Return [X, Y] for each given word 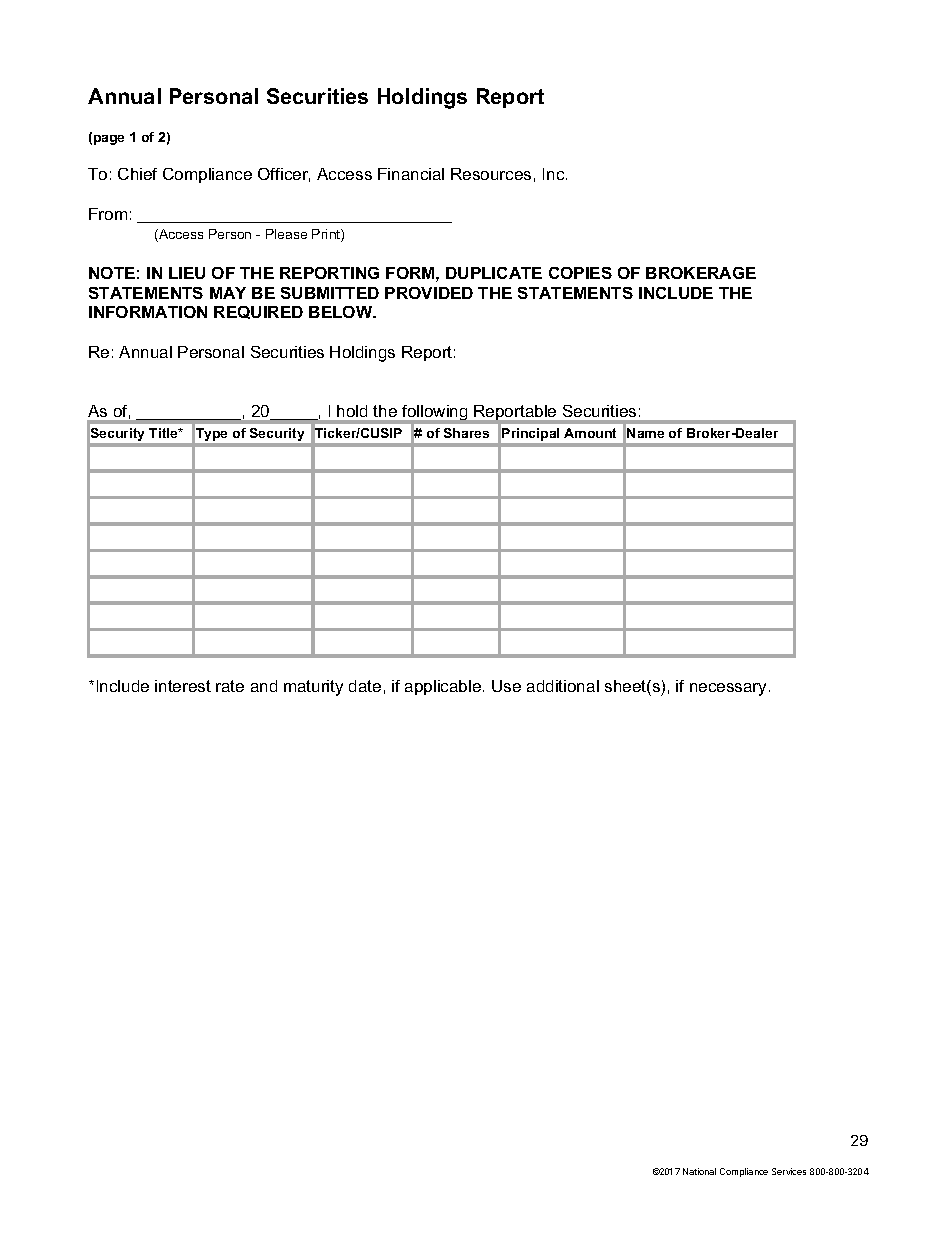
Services [789, 1171]
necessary [730, 689]
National [699, 1171]
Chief [137, 174]
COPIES [580, 273]
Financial [411, 174]
